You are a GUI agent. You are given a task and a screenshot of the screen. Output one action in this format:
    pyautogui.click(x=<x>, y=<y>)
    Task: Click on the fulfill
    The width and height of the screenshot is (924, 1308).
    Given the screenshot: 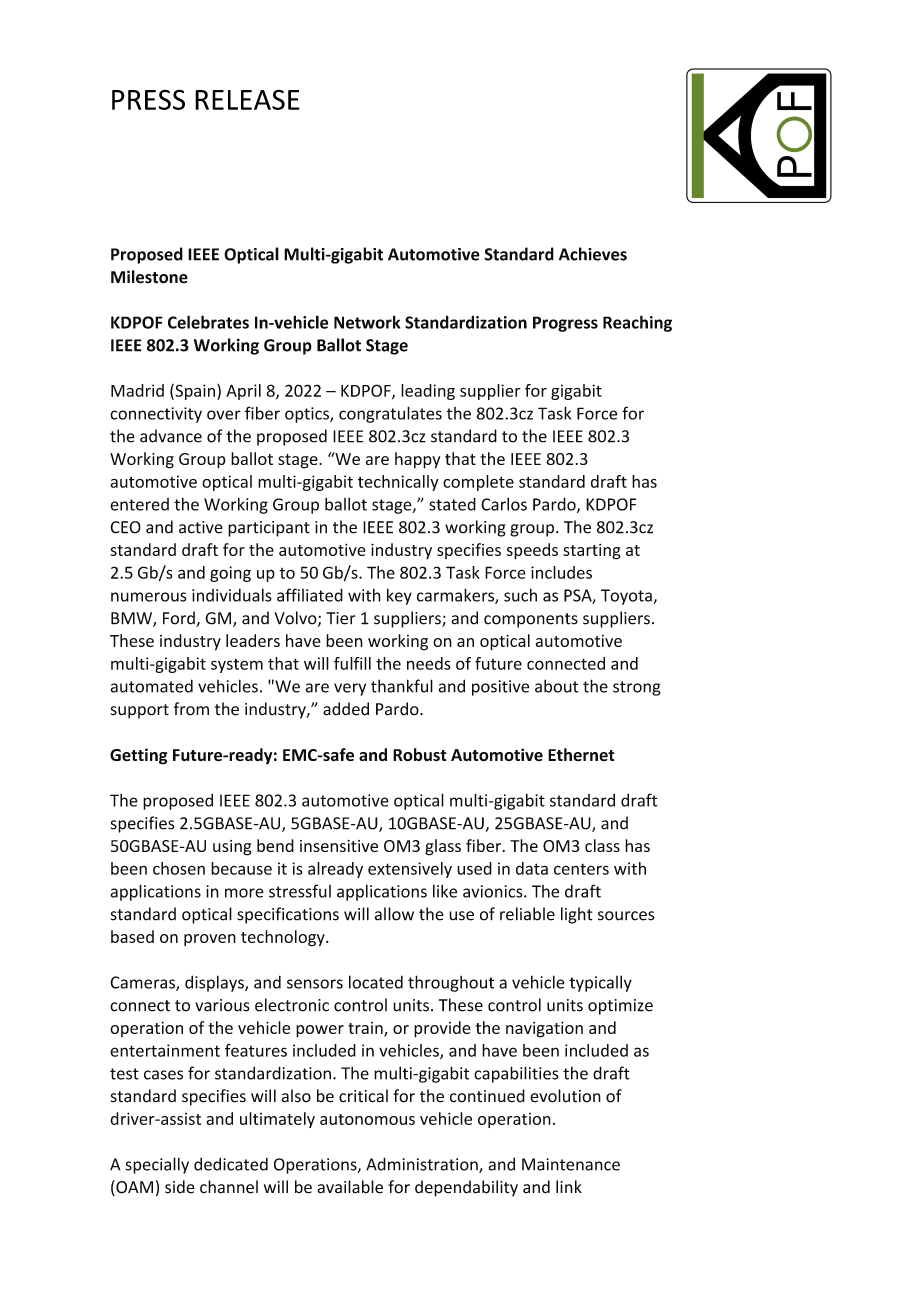 What is the action you would take?
    pyautogui.click(x=352, y=663)
